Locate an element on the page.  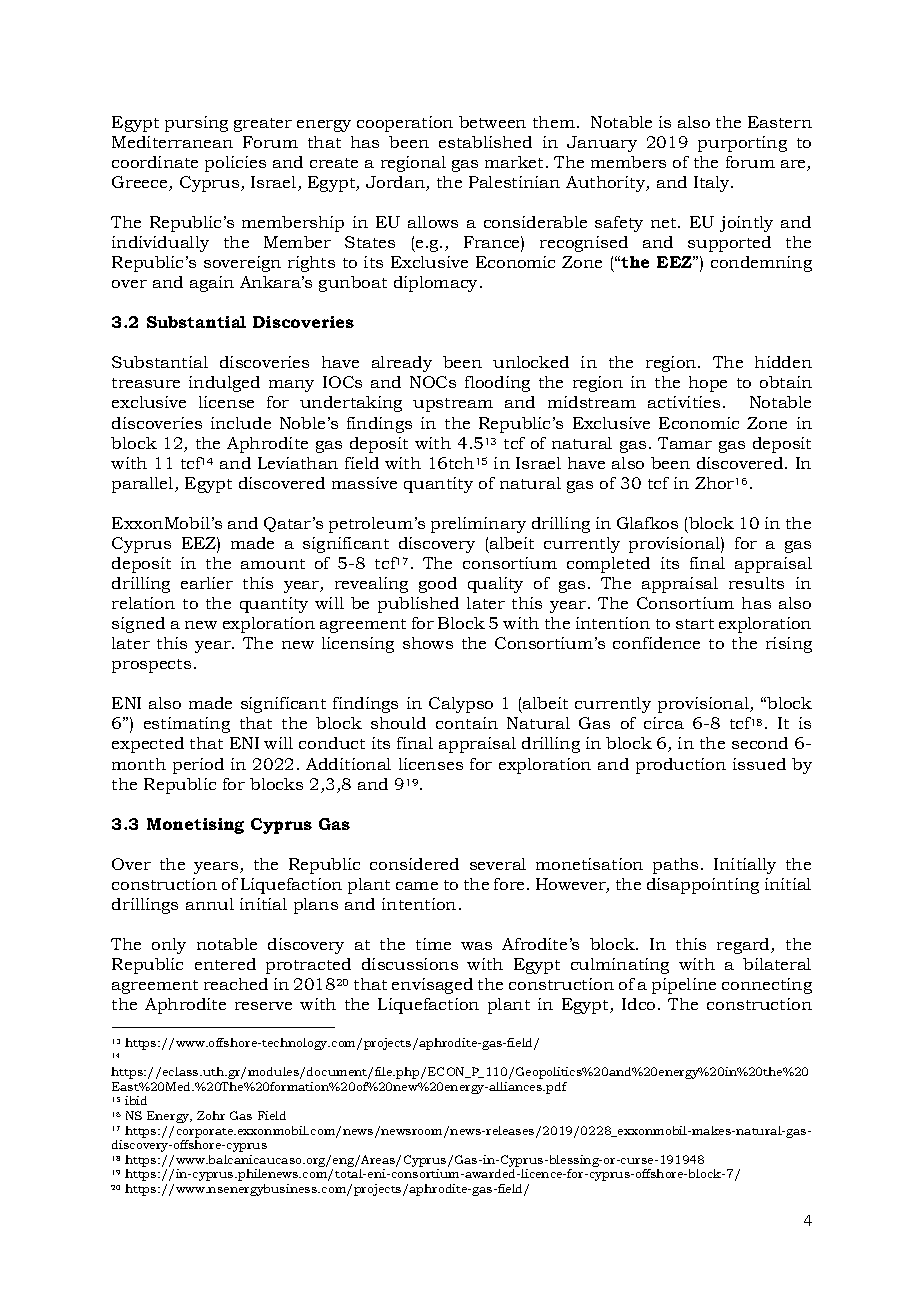
Tamar is located at coordinates (685, 443).
